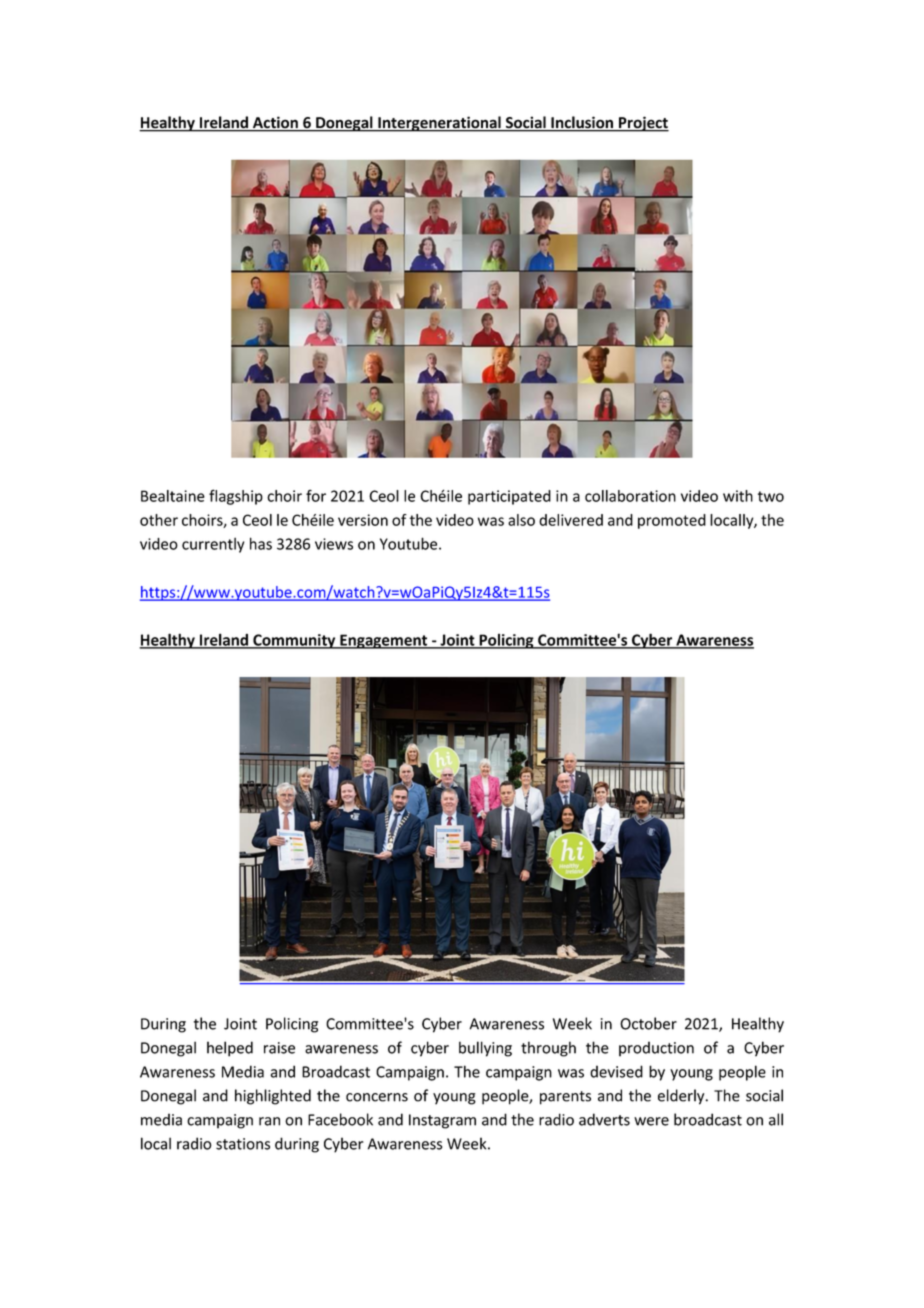 This screenshot has width=924, height=1308. What do you see at coordinates (243, 1144) in the screenshot?
I see `stations` at bounding box center [243, 1144].
